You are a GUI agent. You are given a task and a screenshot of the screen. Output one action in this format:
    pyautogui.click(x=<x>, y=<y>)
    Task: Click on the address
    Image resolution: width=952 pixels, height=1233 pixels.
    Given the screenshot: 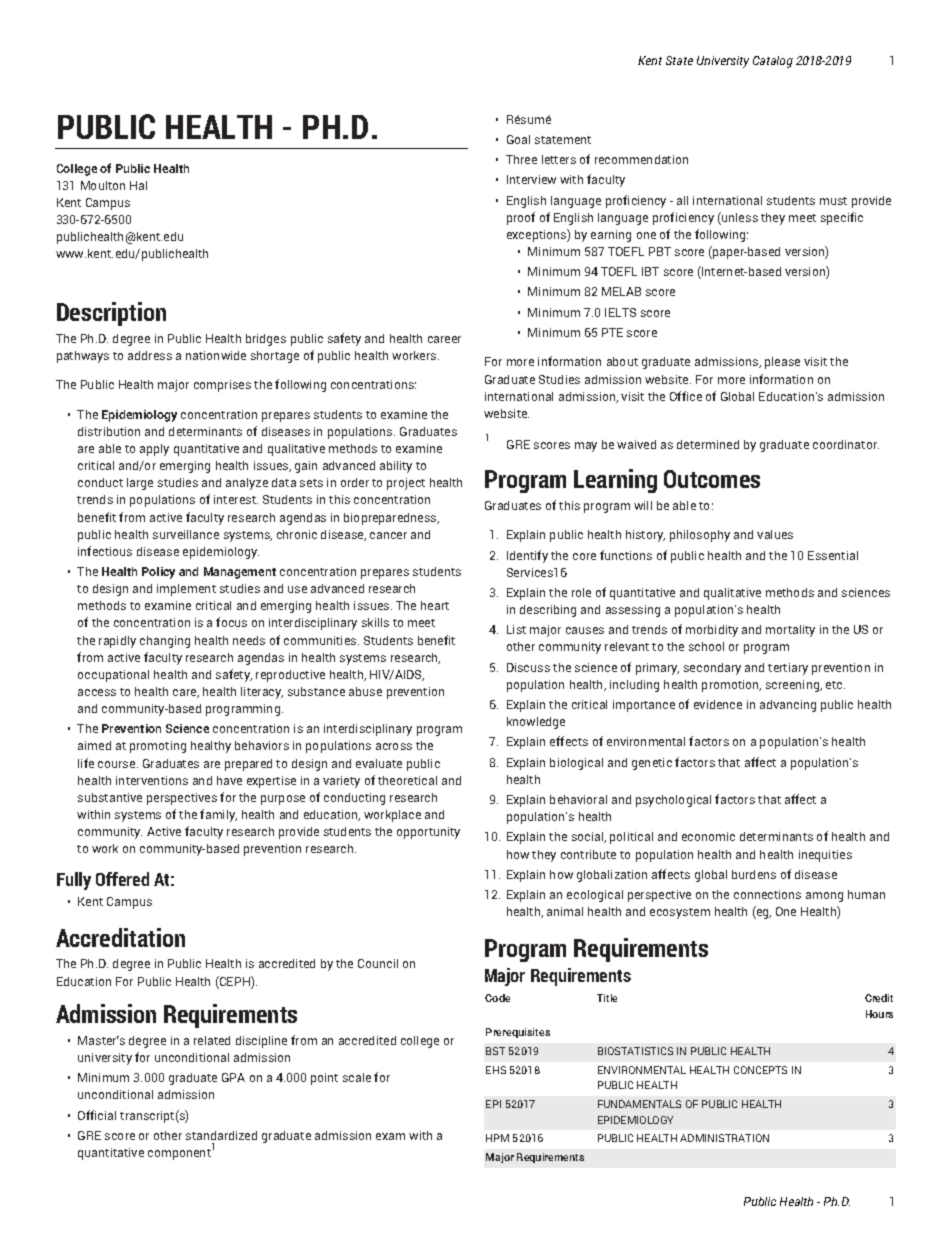 What is the action you would take?
    pyautogui.click(x=150, y=355)
